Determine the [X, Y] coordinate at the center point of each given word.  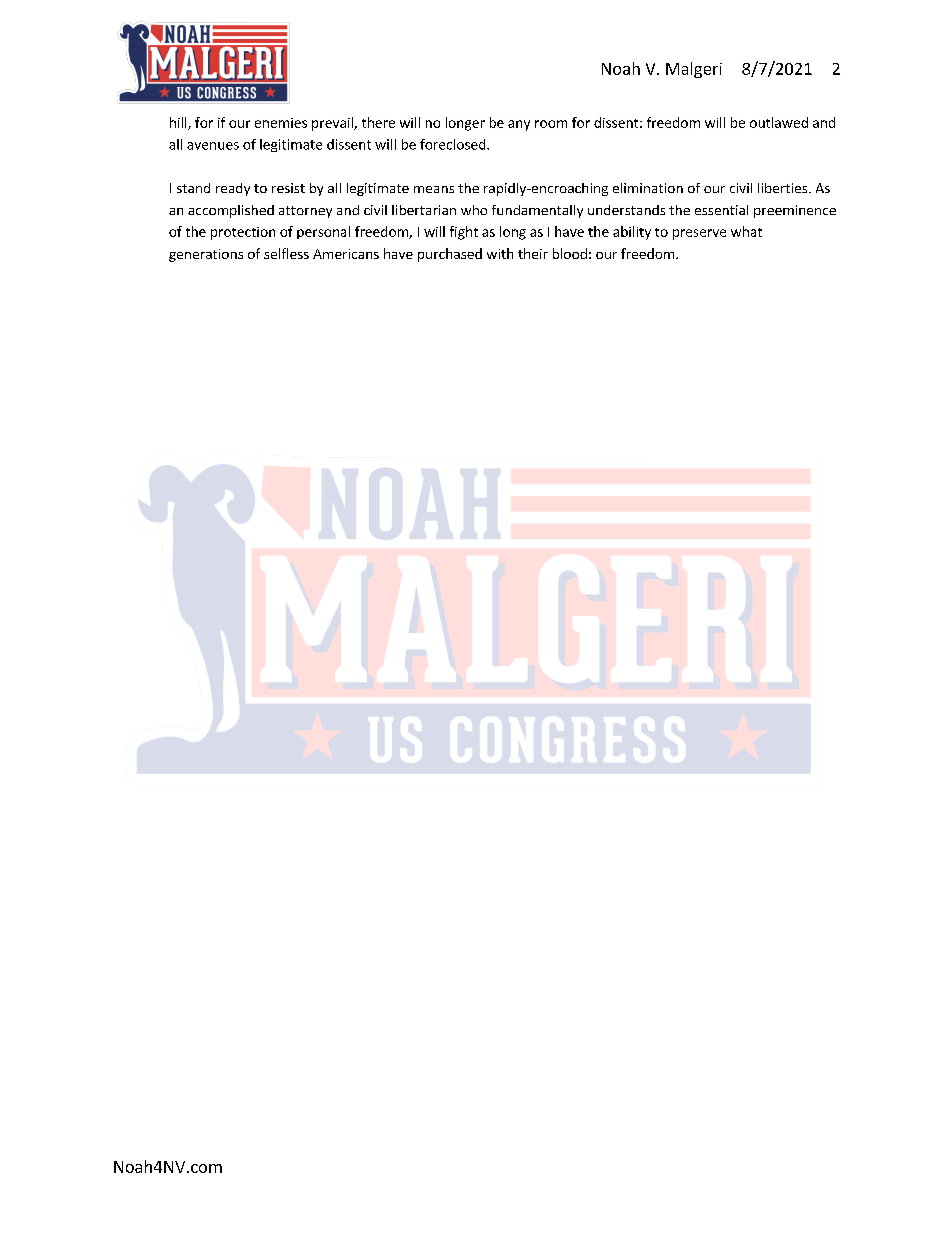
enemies [281, 123]
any [519, 125]
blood [570, 253]
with [500, 253]
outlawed [779, 122]
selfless [286, 253]
